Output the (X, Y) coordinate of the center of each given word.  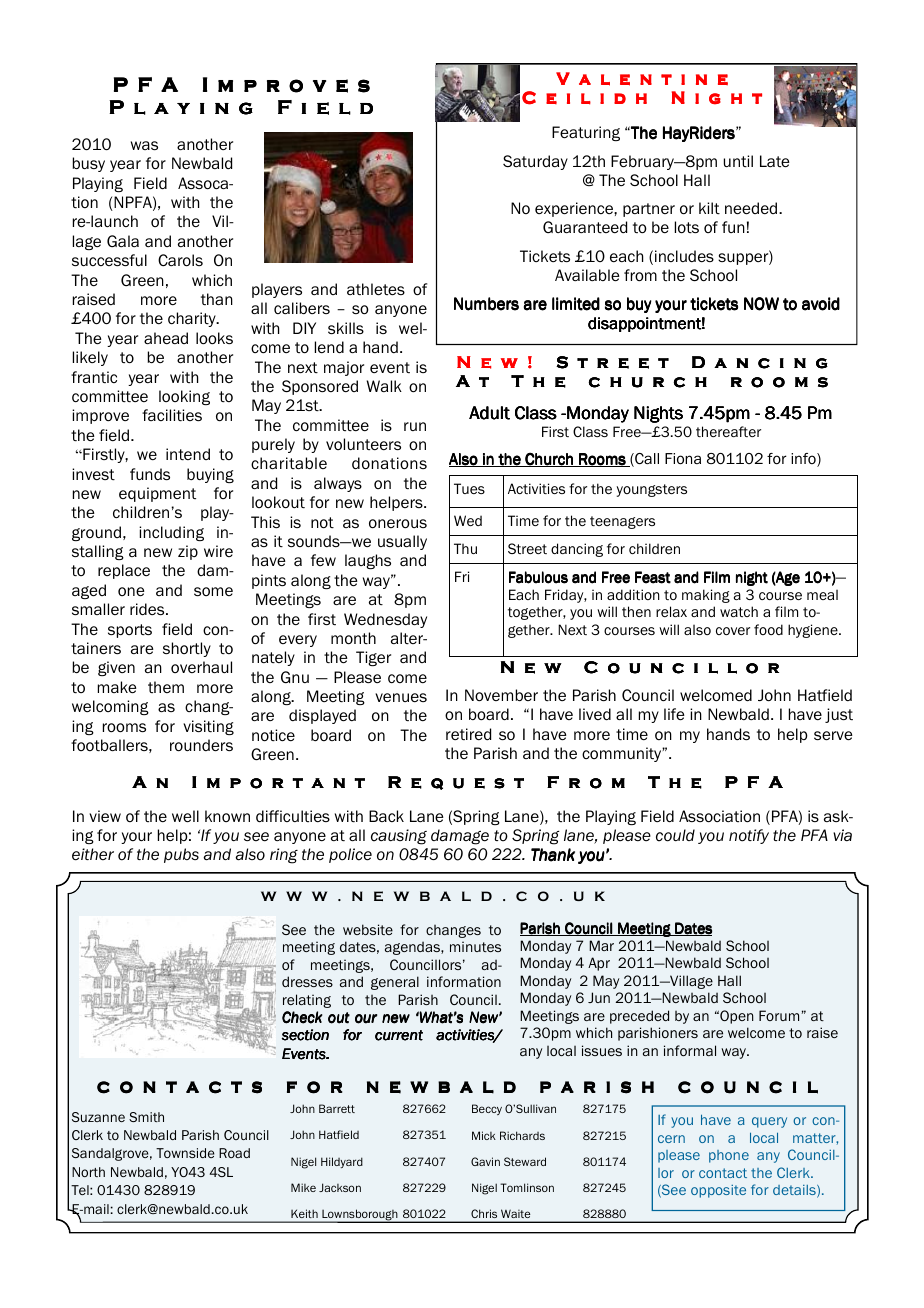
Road (234, 1153)
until (738, 161)
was (144, 145)
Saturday (535, 162)
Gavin (485, 1161)
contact (723, 1173)
